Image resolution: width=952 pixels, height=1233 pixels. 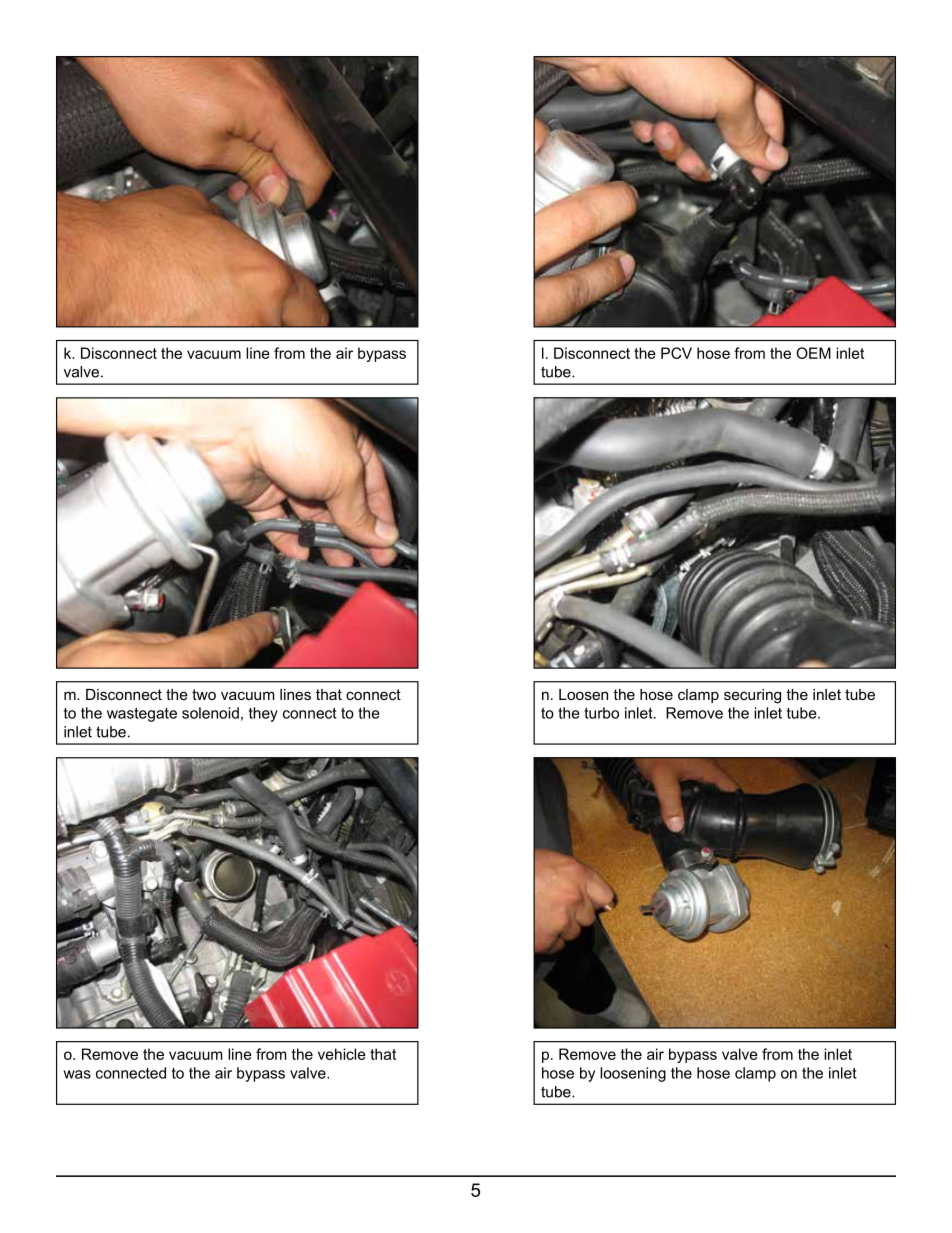 I want to click on securing, so click(x=752, y=696).
